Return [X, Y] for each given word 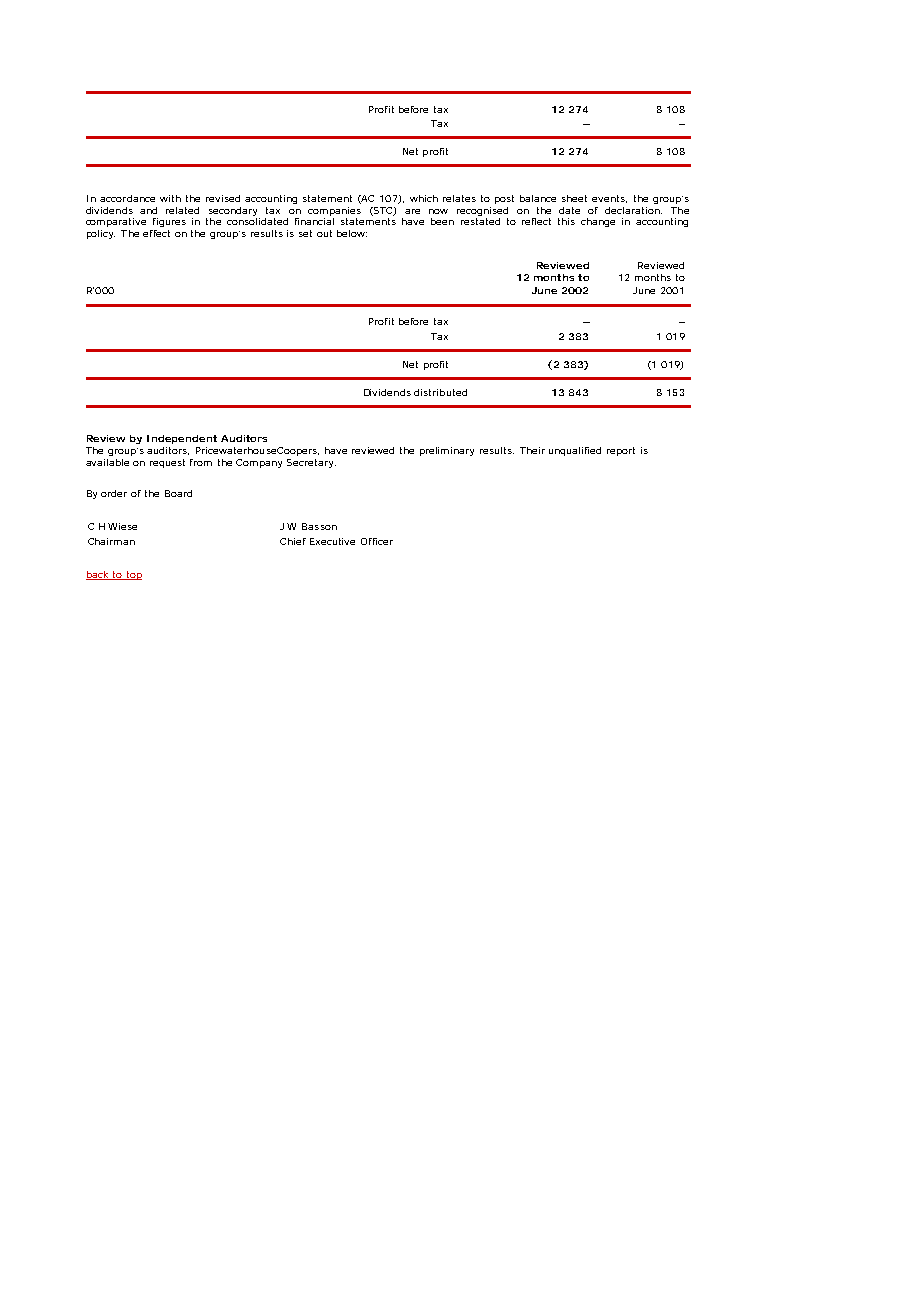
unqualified [575, 451]
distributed [440, 392]
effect [156, 233]
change [598, 222]
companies [334, 211]
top [133, 575]
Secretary [311, 463]
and [148, 210]
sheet [574, 198]
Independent [182, 439]
